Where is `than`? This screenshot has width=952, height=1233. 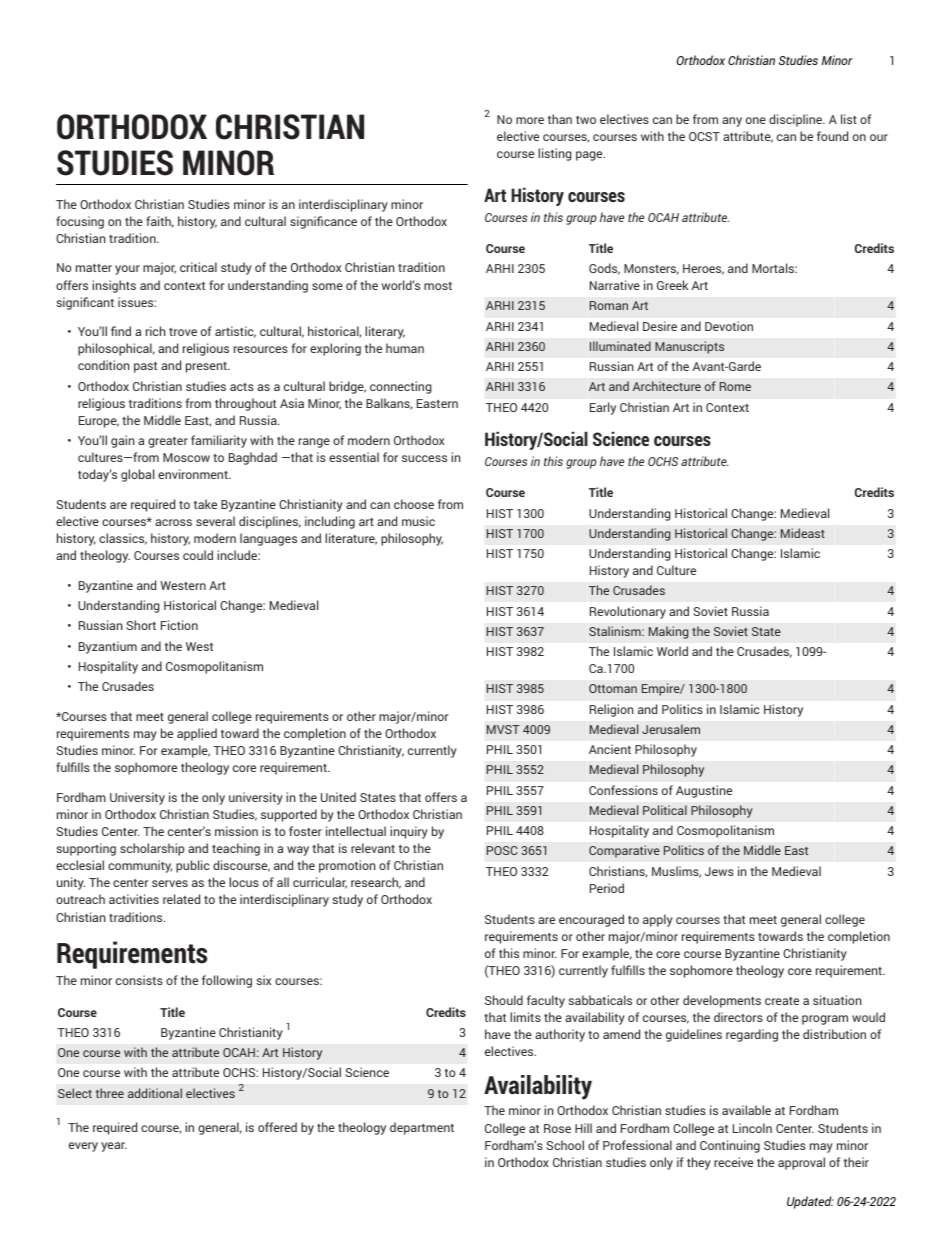
than is located at coordinates (560, 119).
